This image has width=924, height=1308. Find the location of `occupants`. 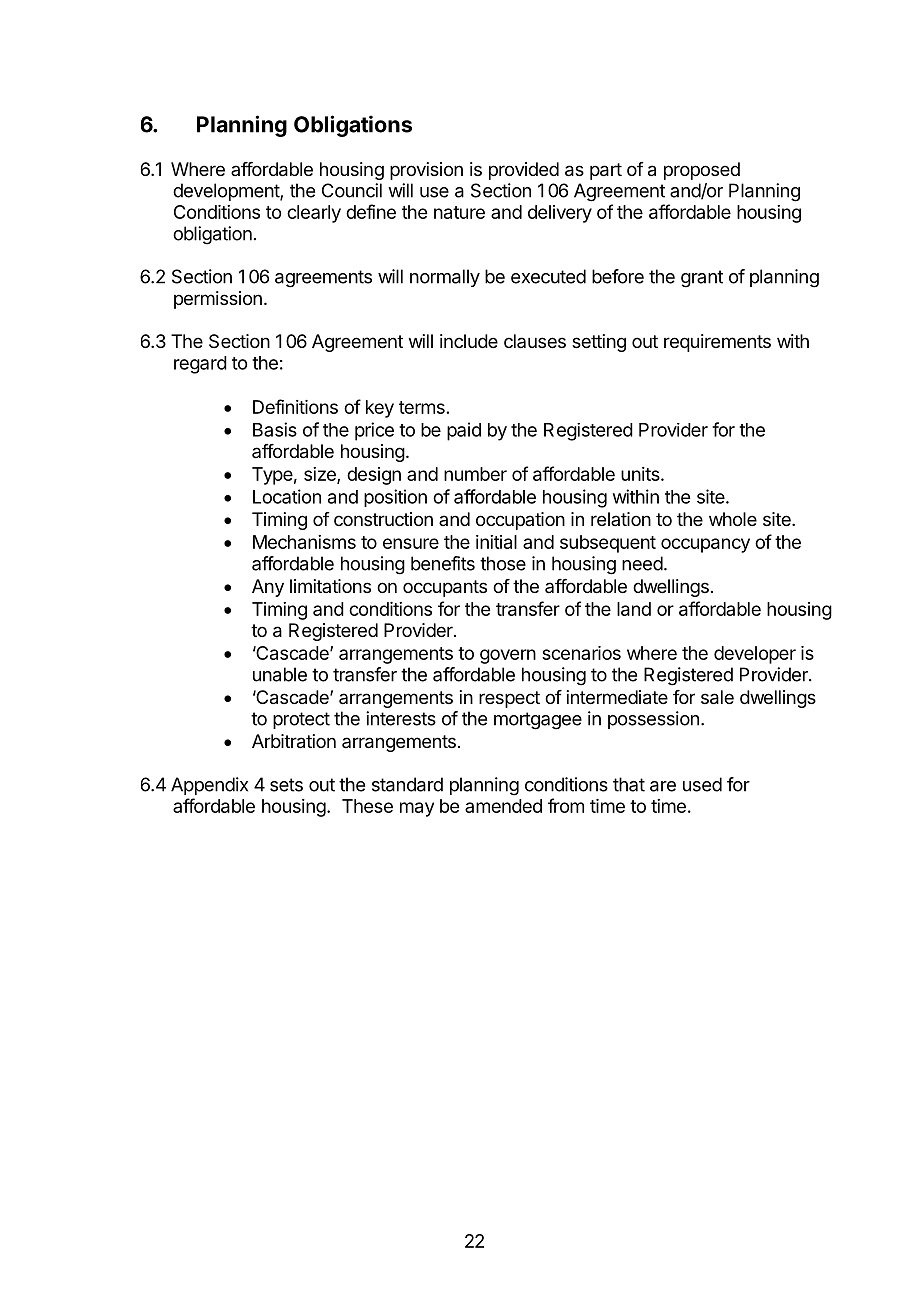

occupants is located at coordinates (445, 588).
